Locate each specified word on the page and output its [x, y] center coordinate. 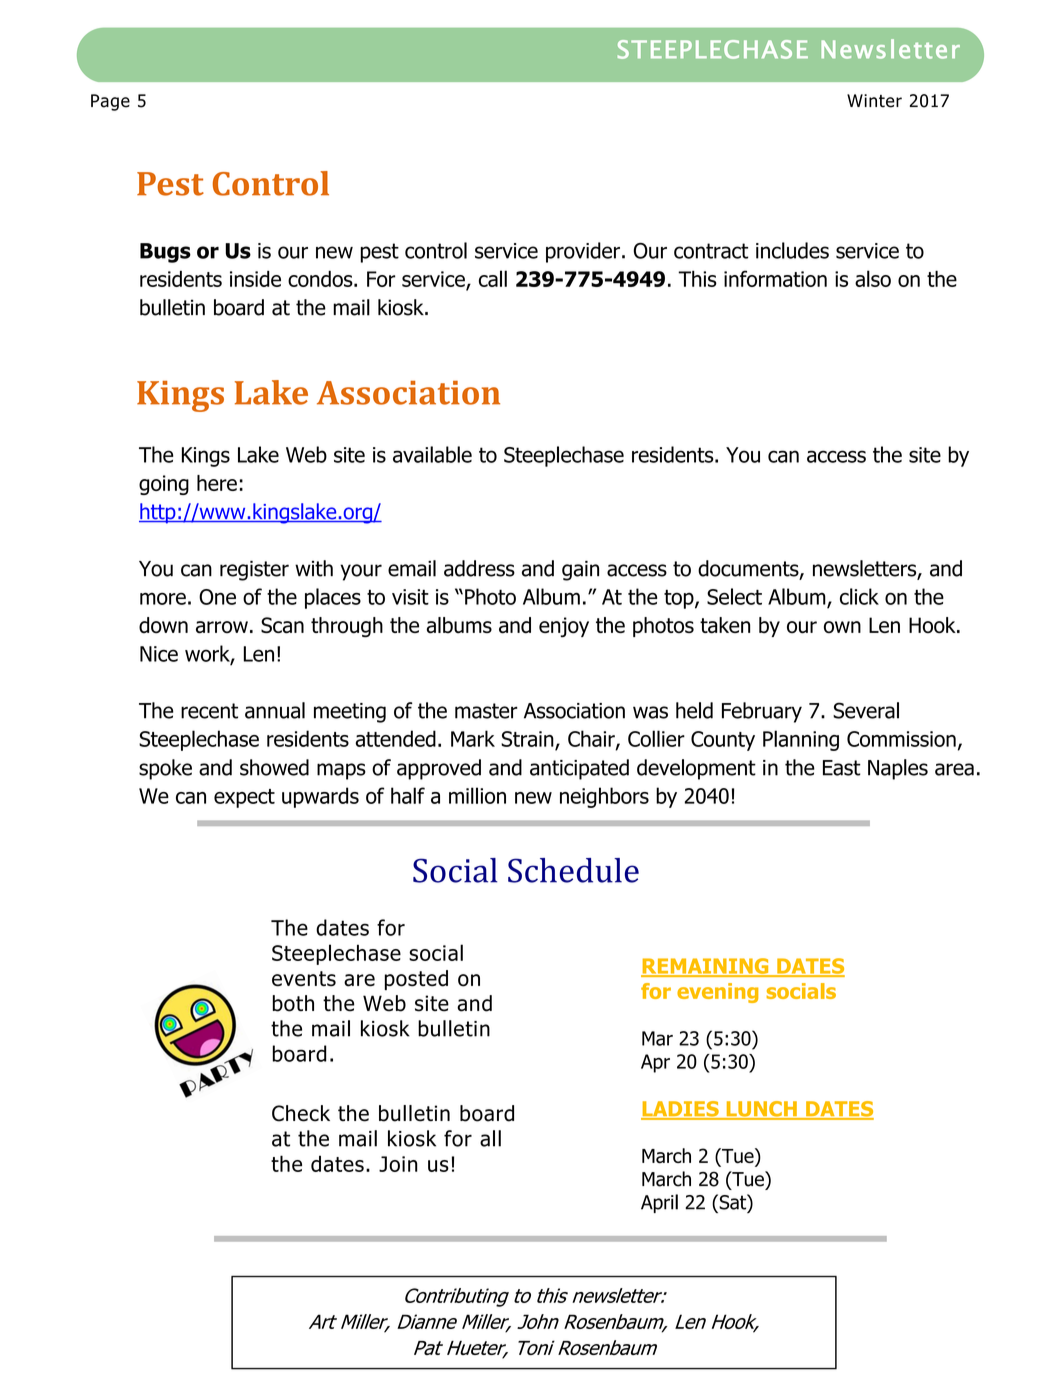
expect [244, 798]
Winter [874, 101]
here [217, 483]
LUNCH [761, 1110]
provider [583, 252]
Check [301, 1113]
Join [398, 1164]
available [432, 454]
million [477, 795]
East [842, 768]
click [859, 596]
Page [110, 102]
